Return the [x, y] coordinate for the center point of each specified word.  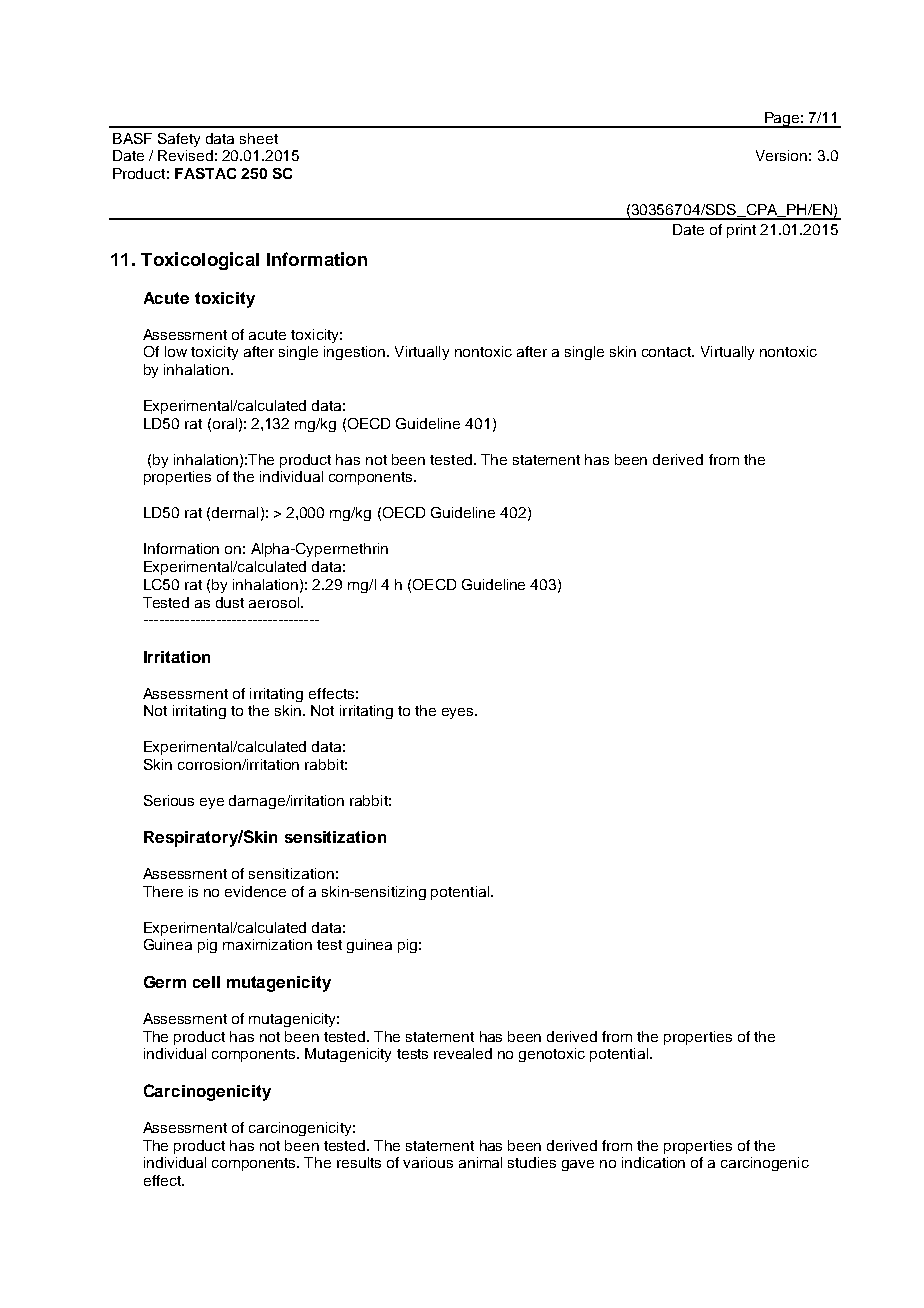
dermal [235, 512]
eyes [459, 713]
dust [230, 602]
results [359, 1162]
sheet [259, 138]
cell [206, 982]
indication [653, 1162]
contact [667, 352]
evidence [255, 891]
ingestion [354, 353]
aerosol [275, 602]
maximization [267, 944]
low [176, 351]
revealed [463, 1053]
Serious [169, 800]
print [741, 231]
